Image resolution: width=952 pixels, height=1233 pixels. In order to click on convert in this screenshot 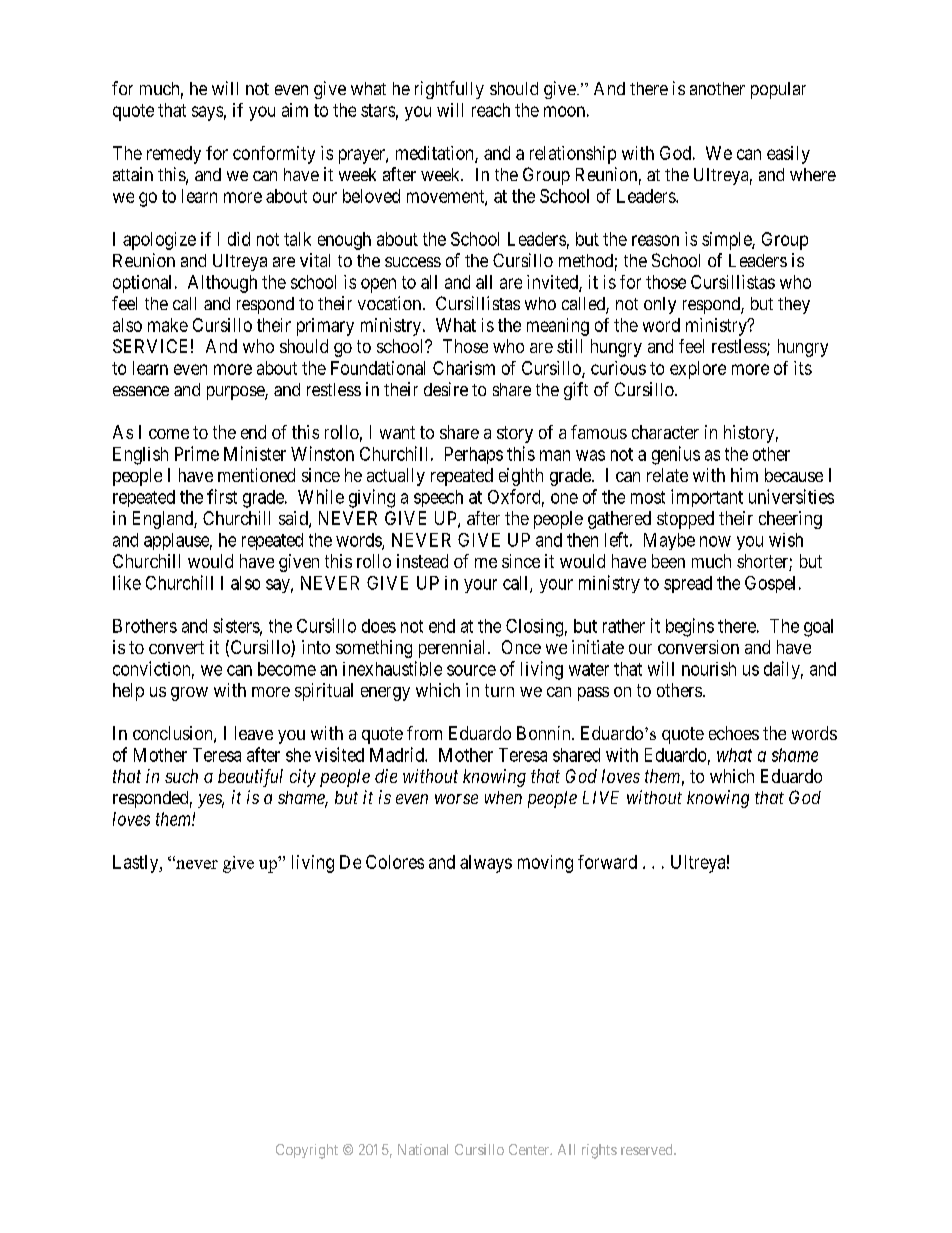, I will do `click(176, 647)`.
